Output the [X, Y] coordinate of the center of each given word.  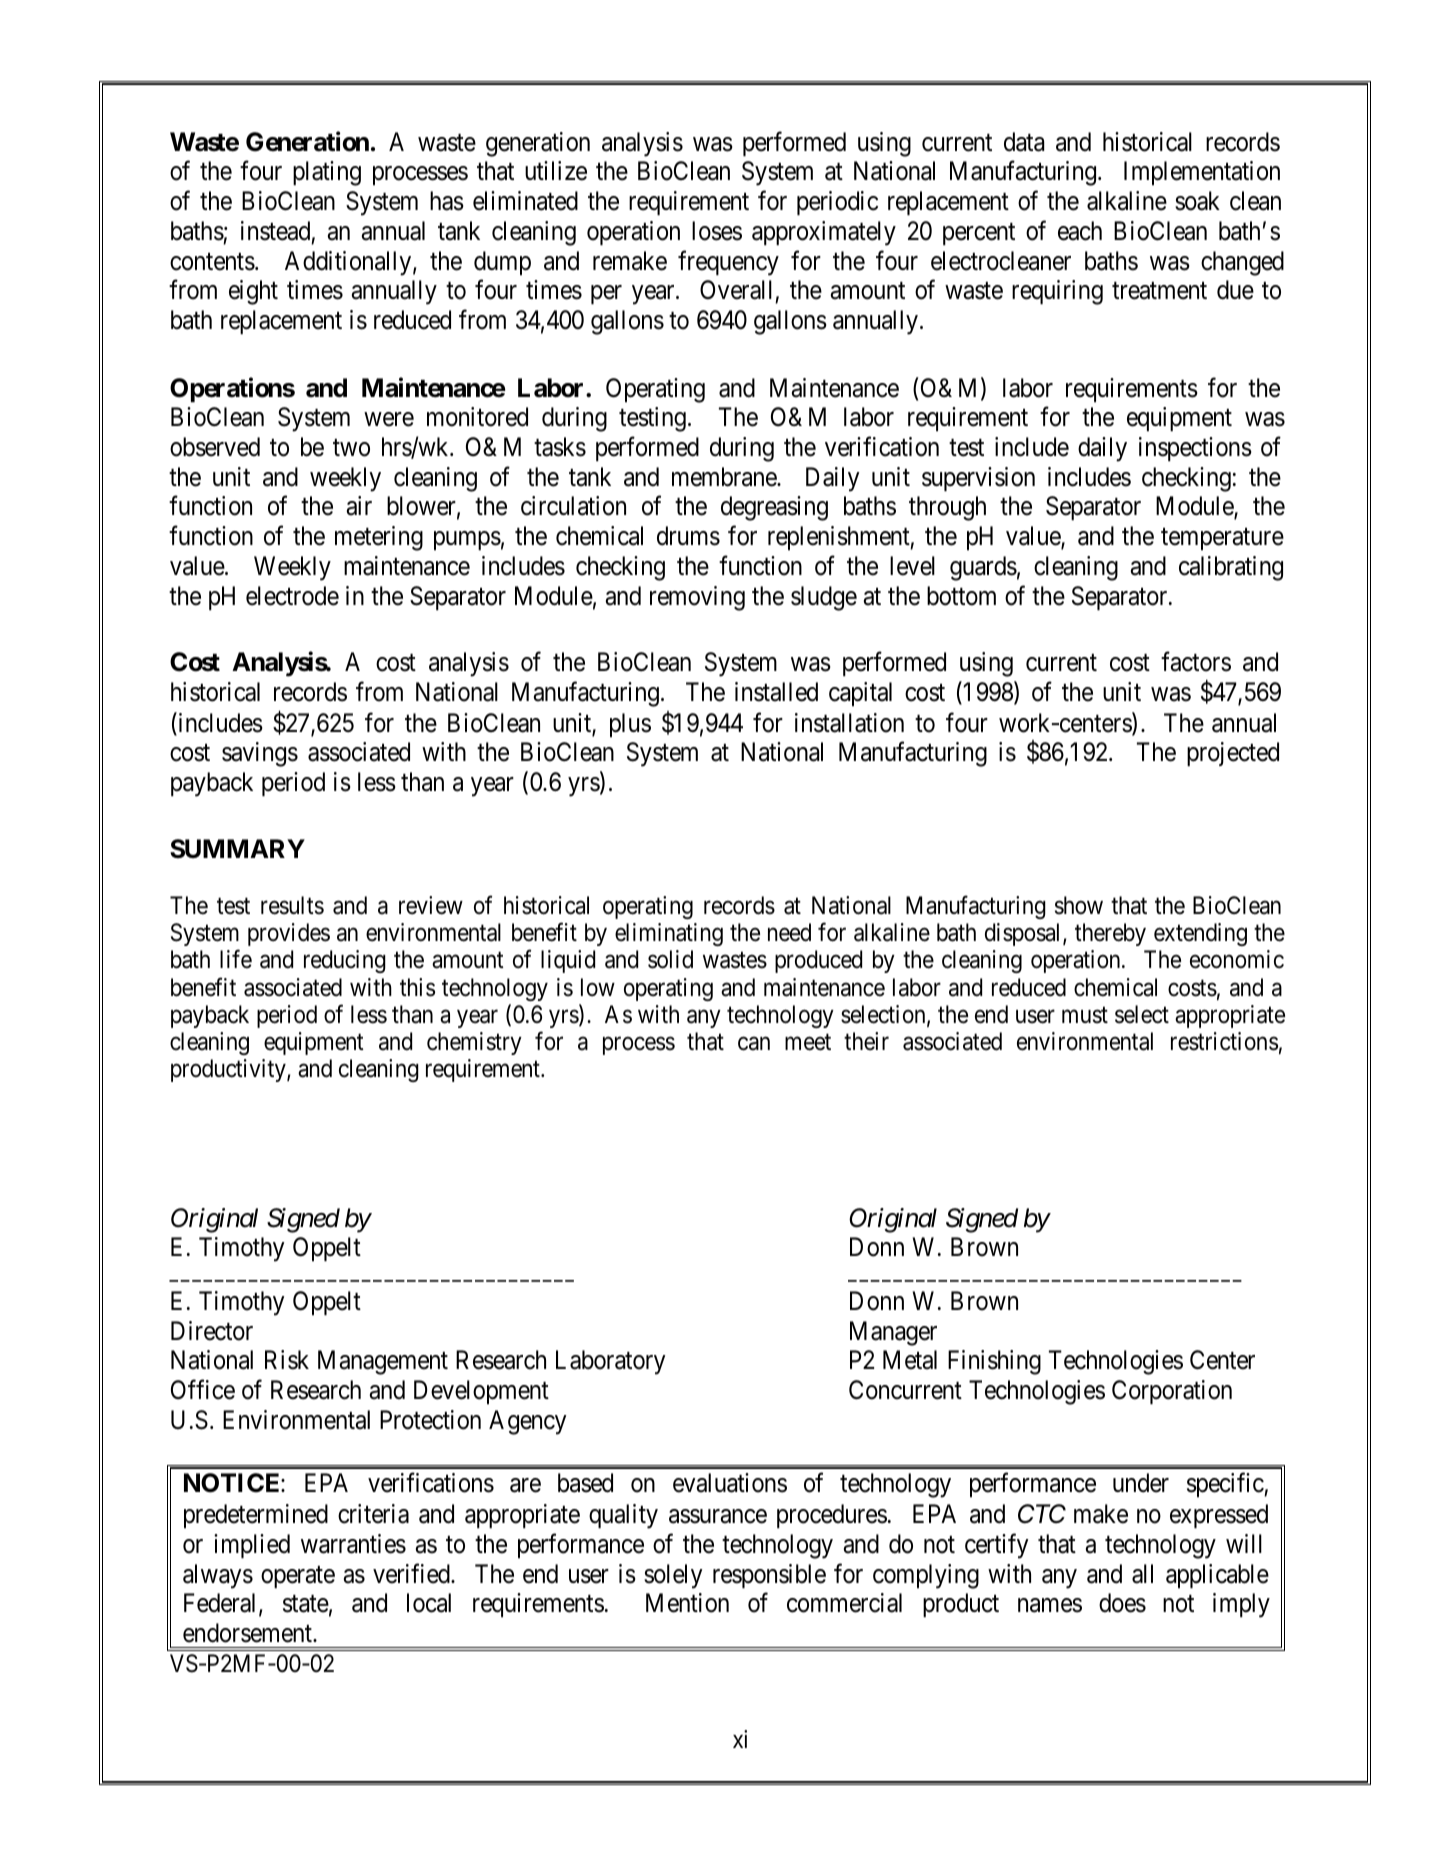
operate [298, 1577]
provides [289, 934]
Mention [687, 1603]
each [1080, 231]
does [1122, 1603]
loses [717, 231]
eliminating [669, 934]
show [1079, 905]
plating [327, 173]
